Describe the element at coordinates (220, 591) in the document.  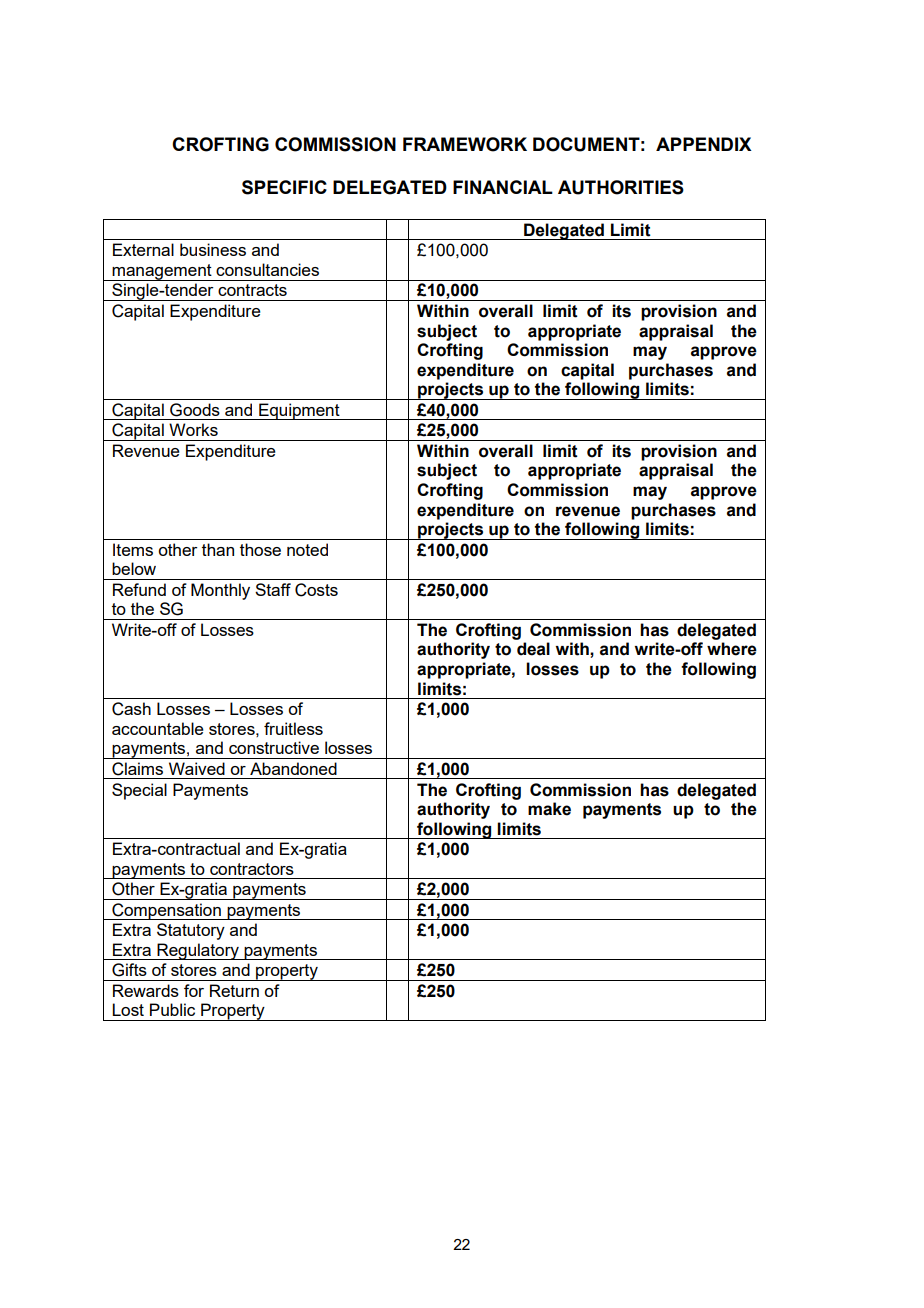
I see `Monthly` at that location.
